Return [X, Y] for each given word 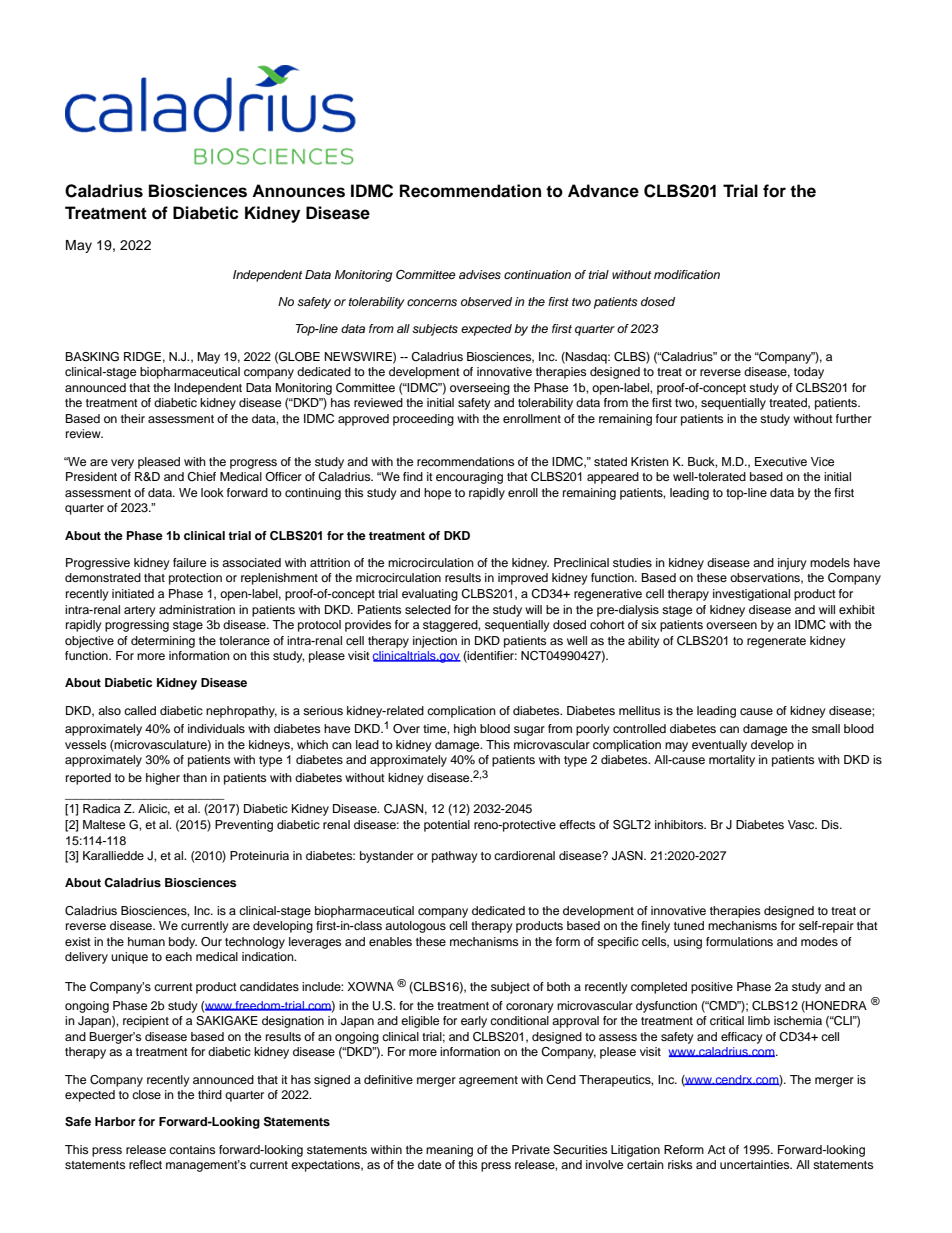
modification [687, 274]
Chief [201, 477]
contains [192, 1149]
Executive [781, 461]
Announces [298, 191]
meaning [449, 1151]
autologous [415, 927]
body [183, 943]
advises [480, 274]
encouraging [469, 478]
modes [819, 941]
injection [435, 642]
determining [163, 642]
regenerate [776, 642]
